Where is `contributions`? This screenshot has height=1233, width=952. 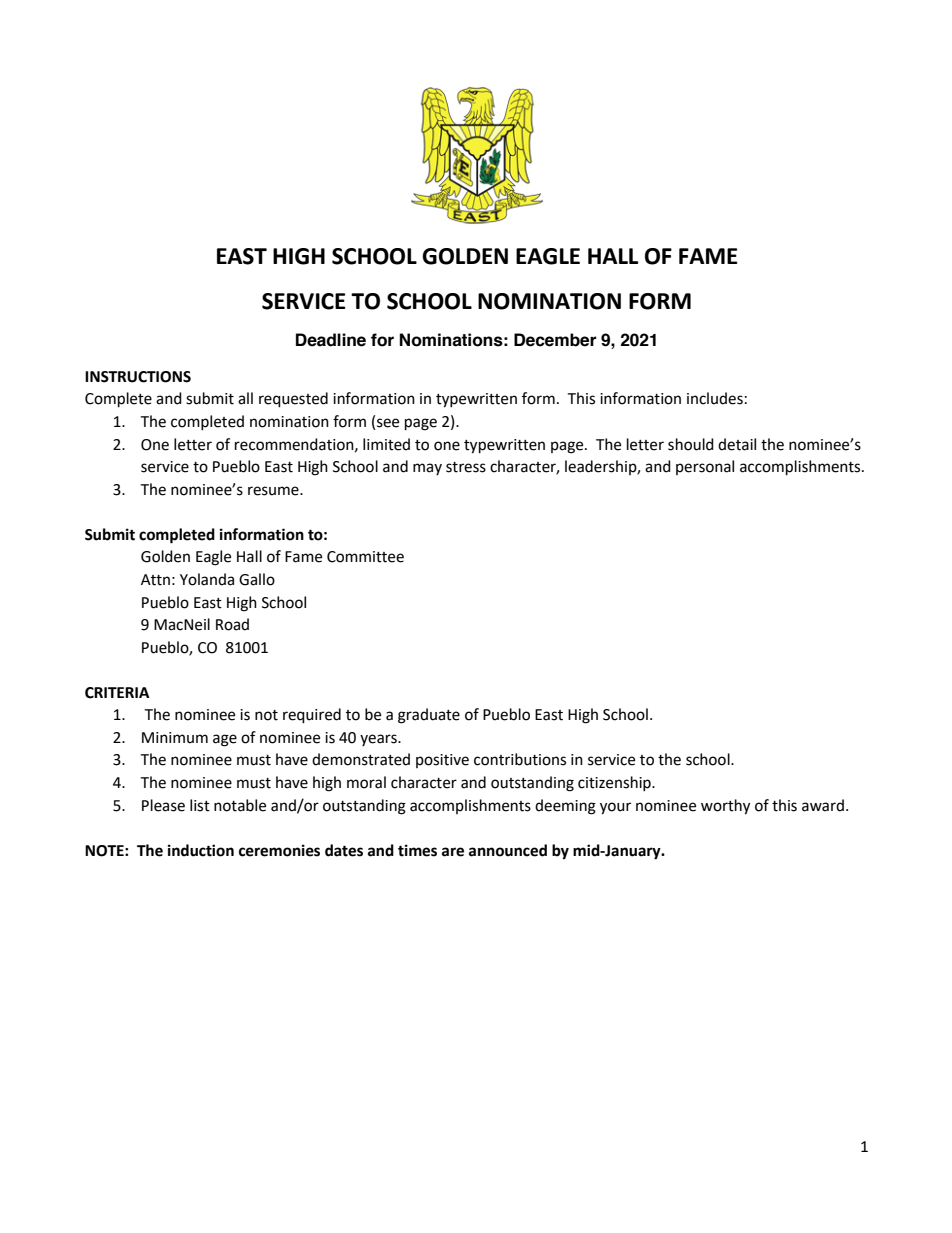 contributions is located at coordinates (520, 759).
